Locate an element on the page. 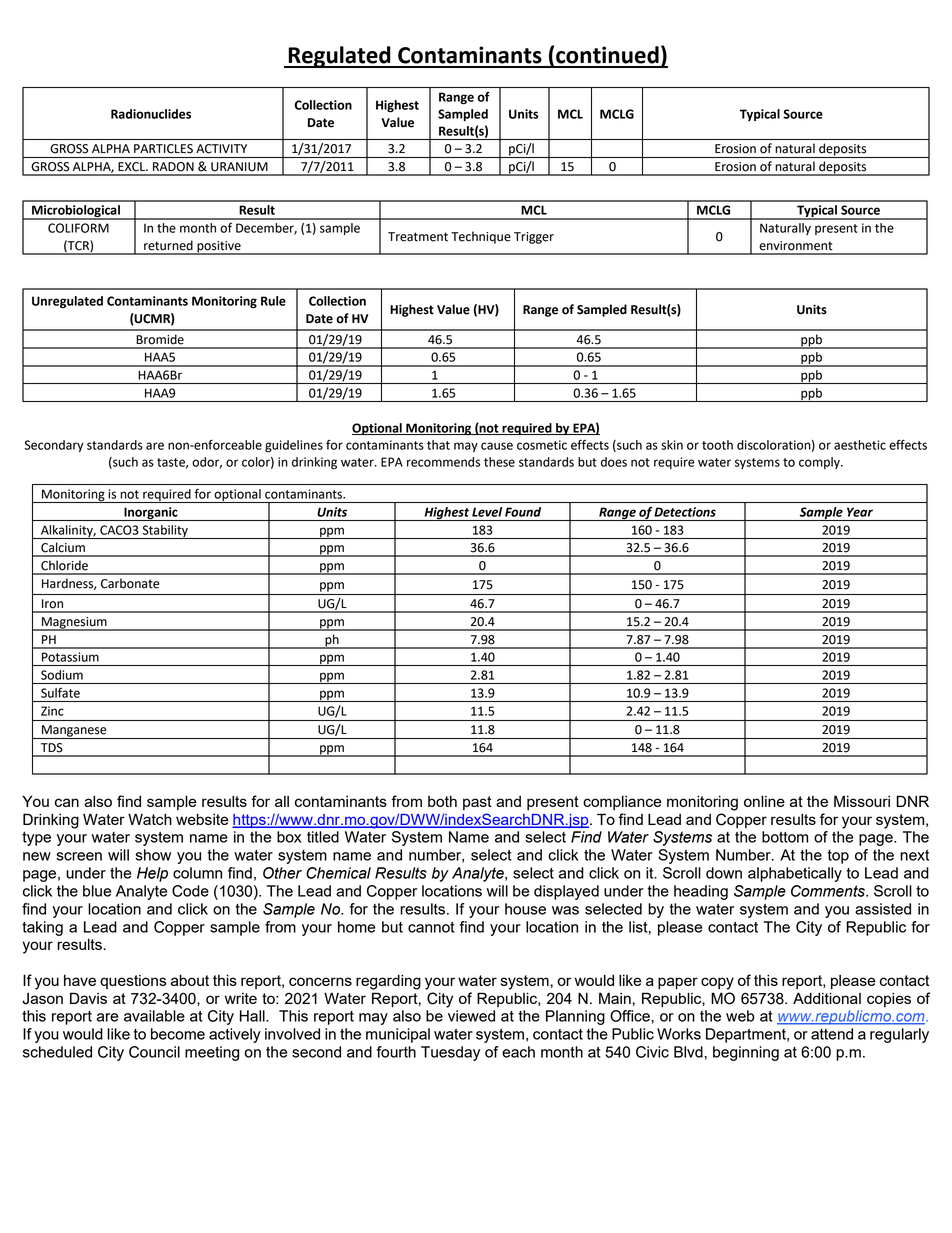  comply is located at coordinates (820, 463).
